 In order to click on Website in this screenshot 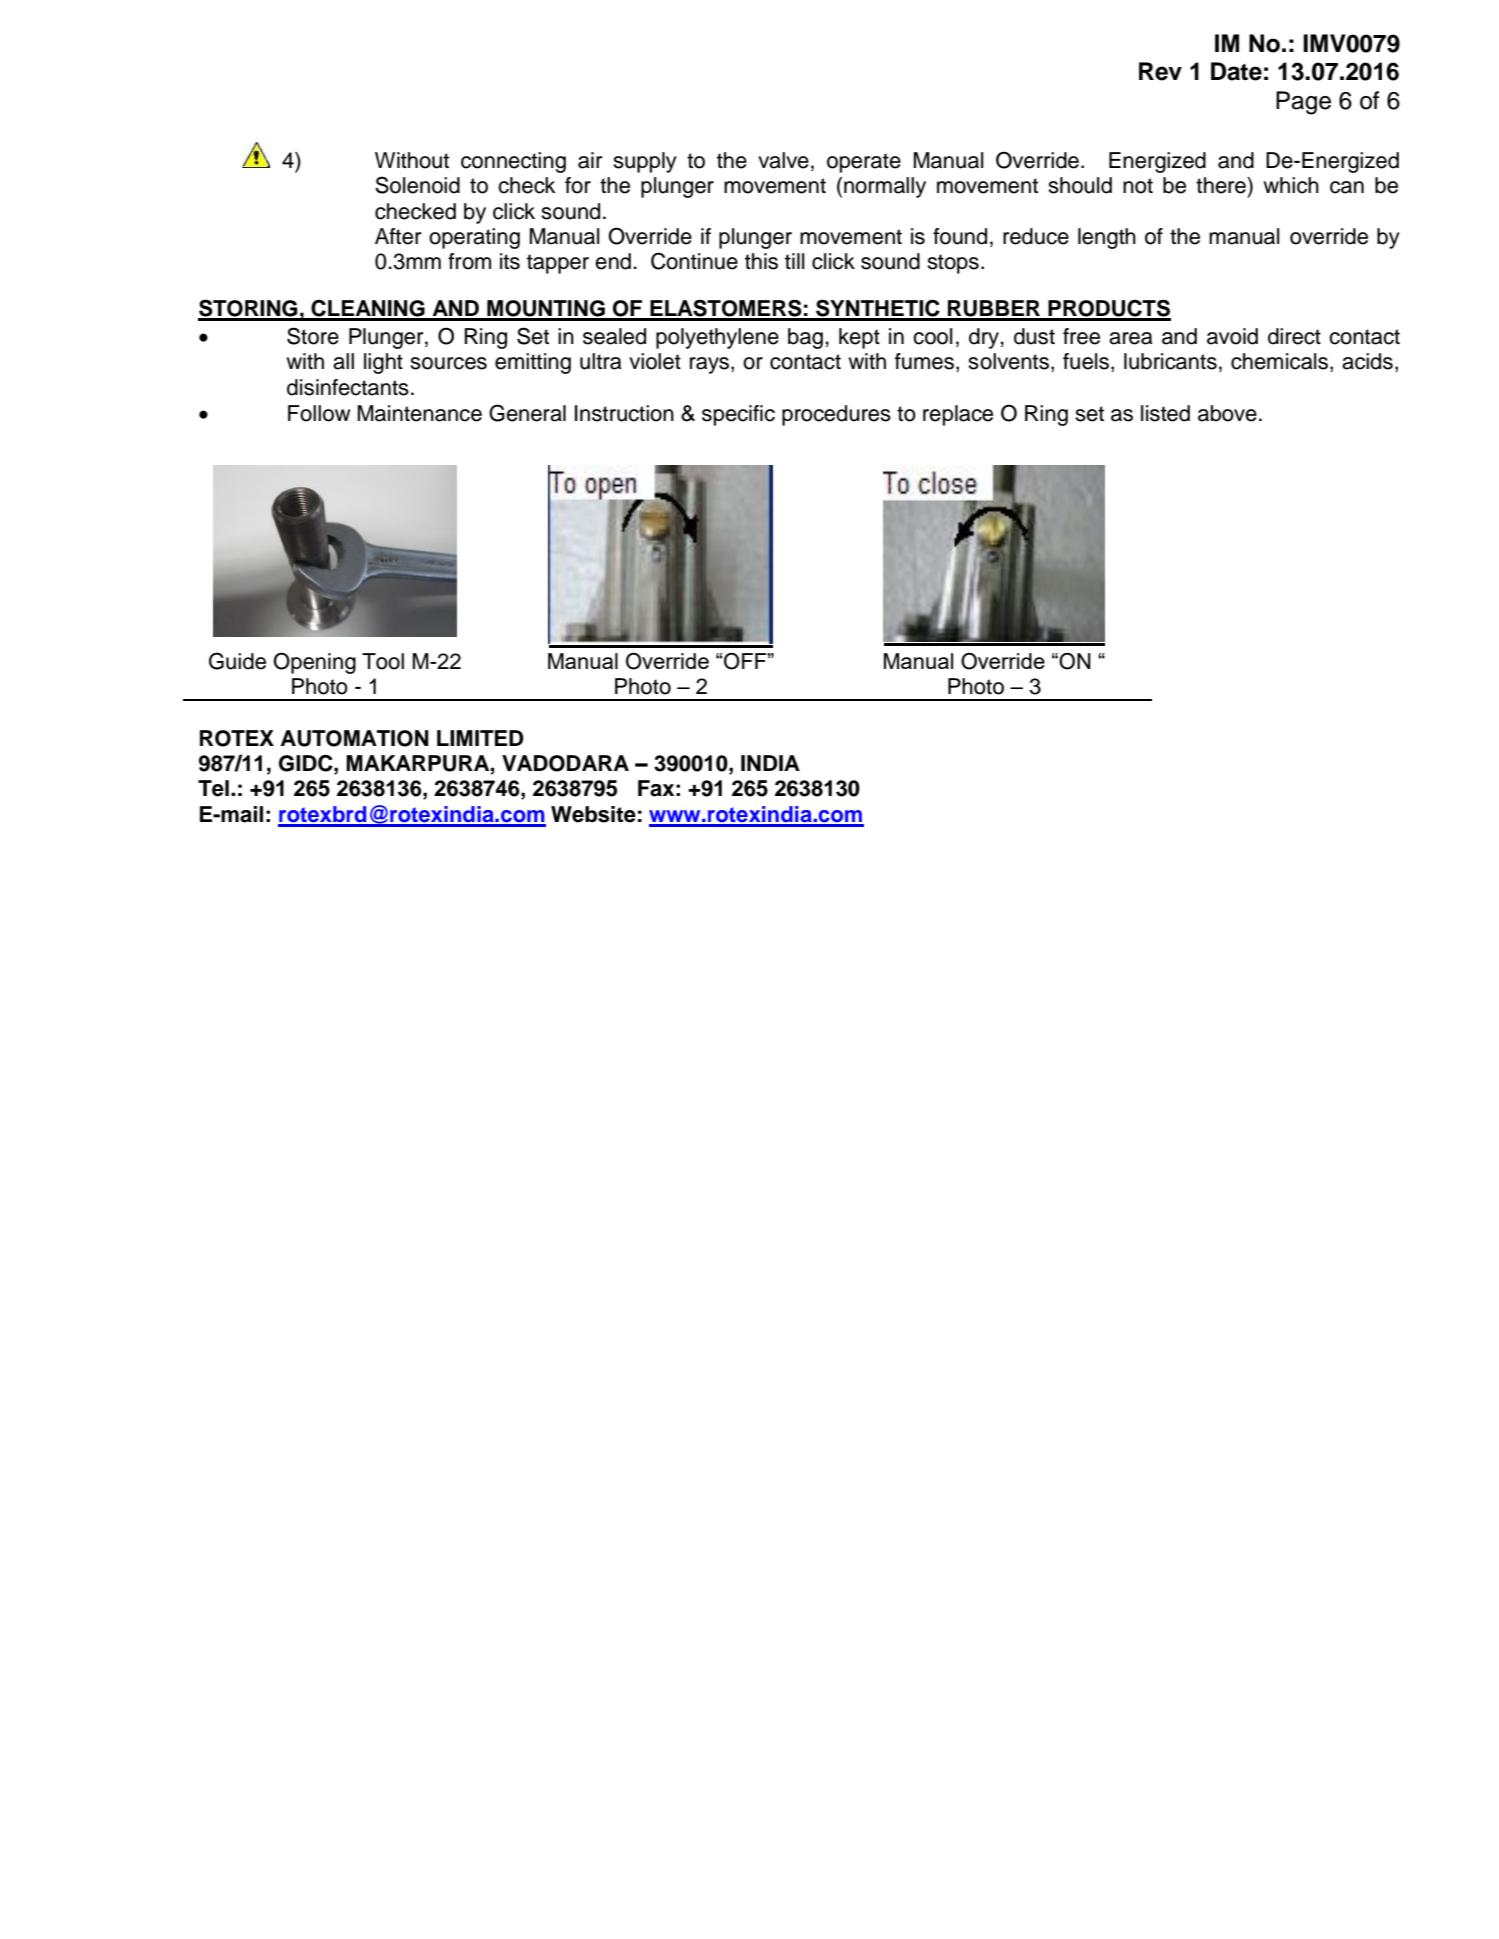, I will do `click(593, 814)`.
